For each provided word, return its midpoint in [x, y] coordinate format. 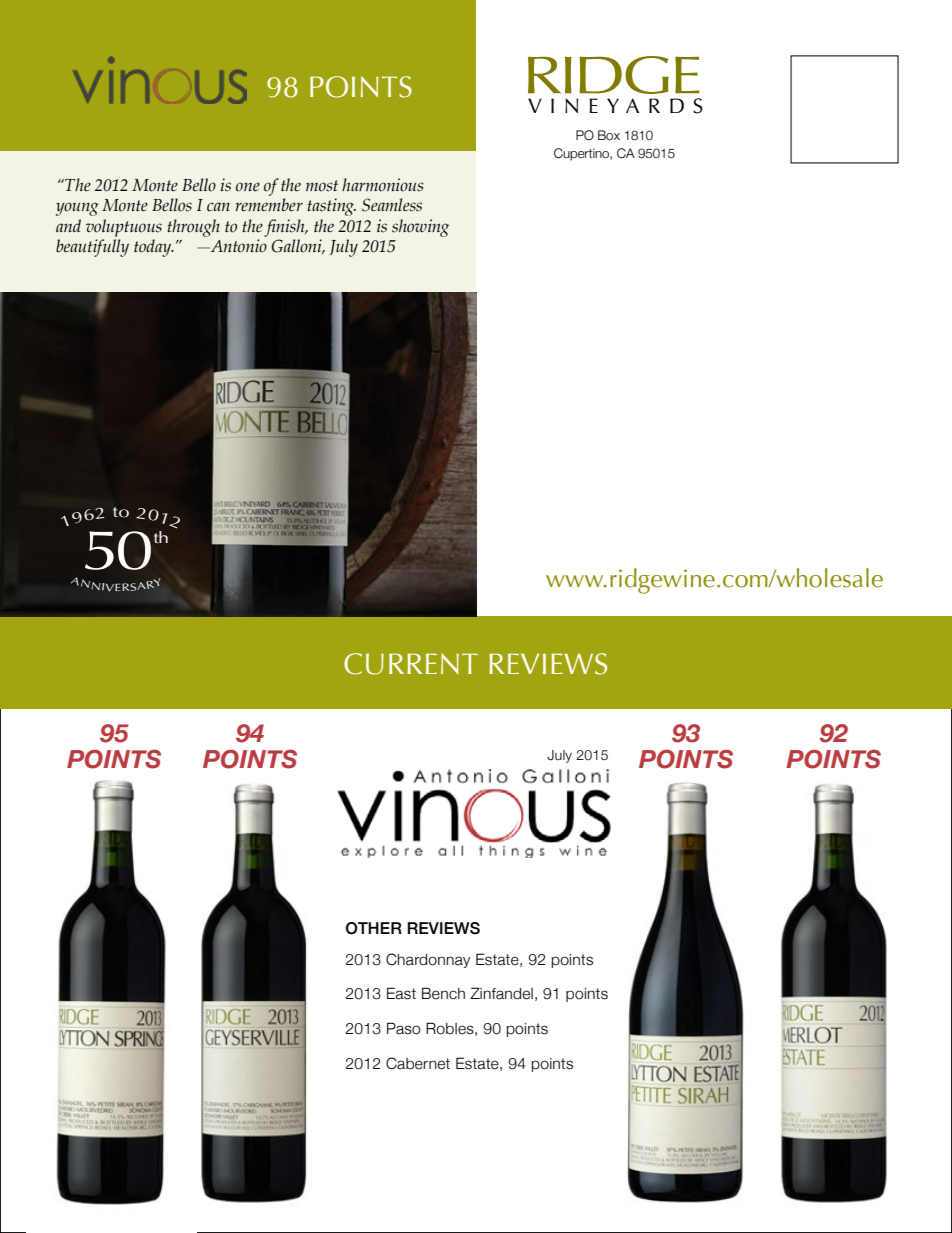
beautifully [92, 248]
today [154, 248]
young [77, 209]
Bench [443, 993]
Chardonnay [428, 960]
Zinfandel [501, 993]
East [401, 993]
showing [420, 228]
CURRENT [411, 664]
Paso [404, 1028]
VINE [563, 105]
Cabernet [418, 1063]
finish [285, 228]
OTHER [374, 928]
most [322, 186]
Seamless [392, 205]
